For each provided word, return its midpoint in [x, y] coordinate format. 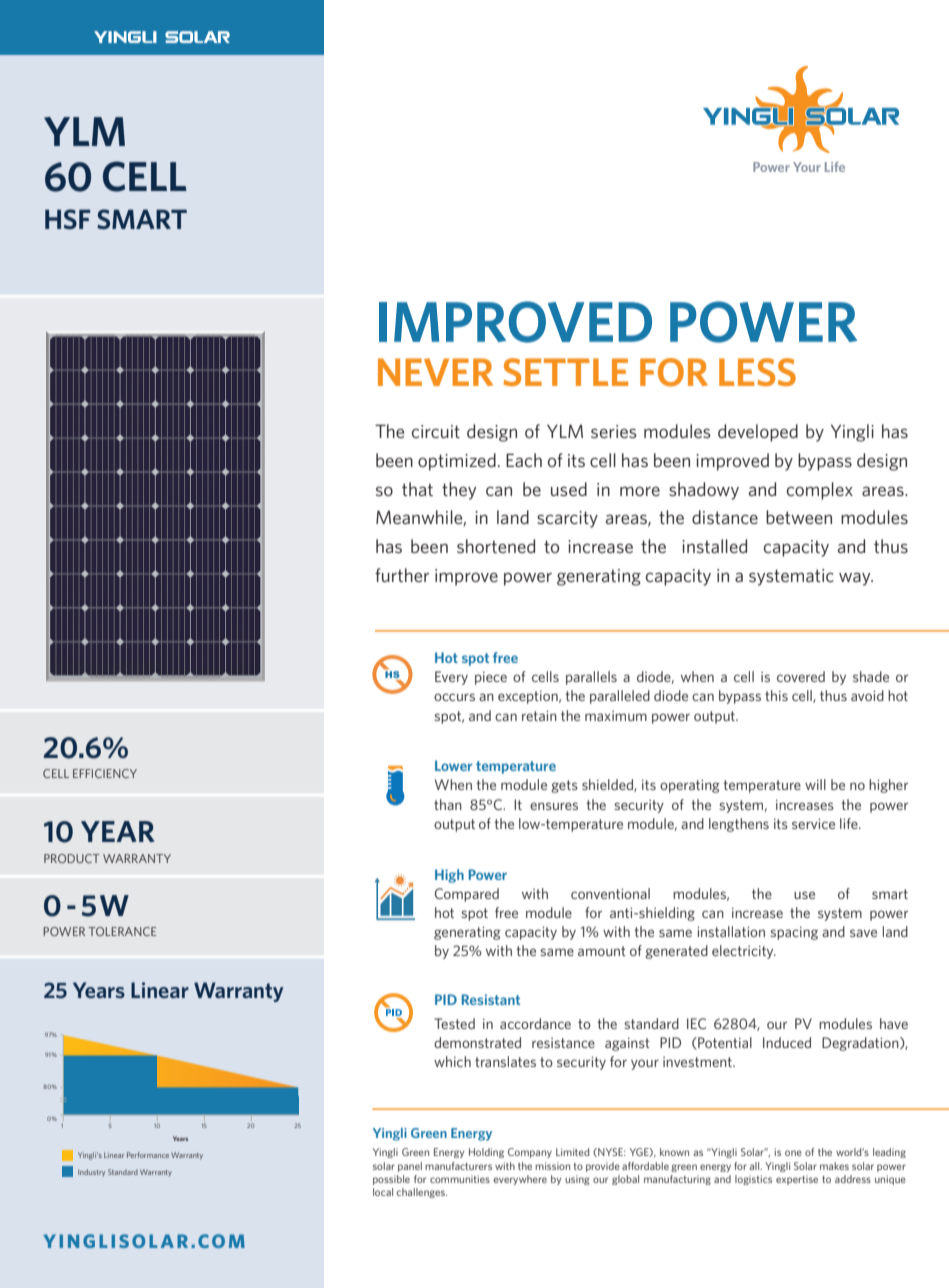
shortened [496, 546]
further [402, 575]
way [856, 579]
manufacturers [458, 1166]
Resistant [491, 999]
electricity [744, 952]
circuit [436, 431]
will [815, 784]
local [383, 1192]
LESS [757, 372]
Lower [453, 765]
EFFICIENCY [105, 773]
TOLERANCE [122, 931]
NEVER [435, 372]
